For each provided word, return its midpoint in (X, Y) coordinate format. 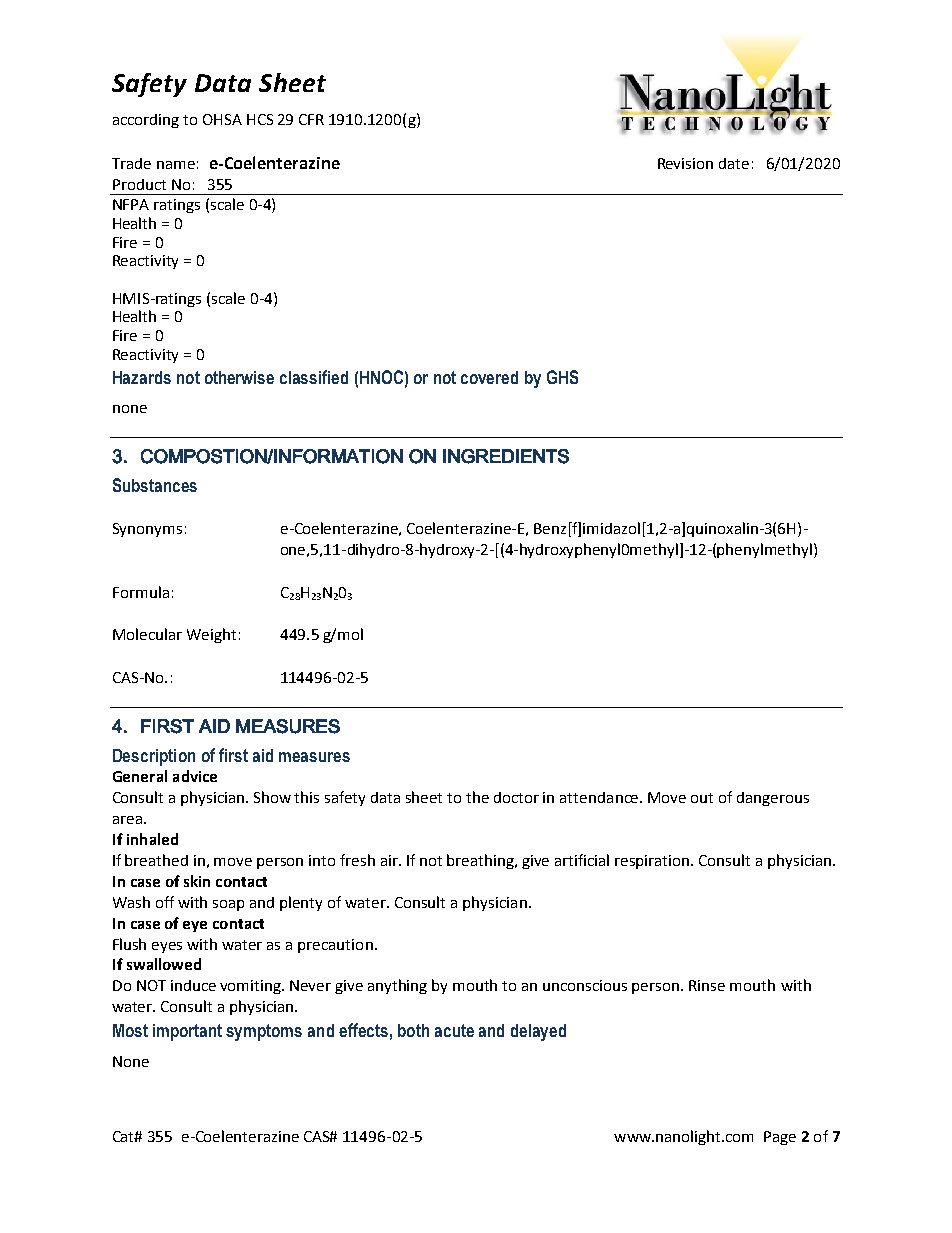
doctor (516, 797)
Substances (155, 485)
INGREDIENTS (506, 456)
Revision (685, 163)
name (176, 165)
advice (195, 776)
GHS (562, 377)
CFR (311, 119)
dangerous (773, 799)
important (187, 1032)
